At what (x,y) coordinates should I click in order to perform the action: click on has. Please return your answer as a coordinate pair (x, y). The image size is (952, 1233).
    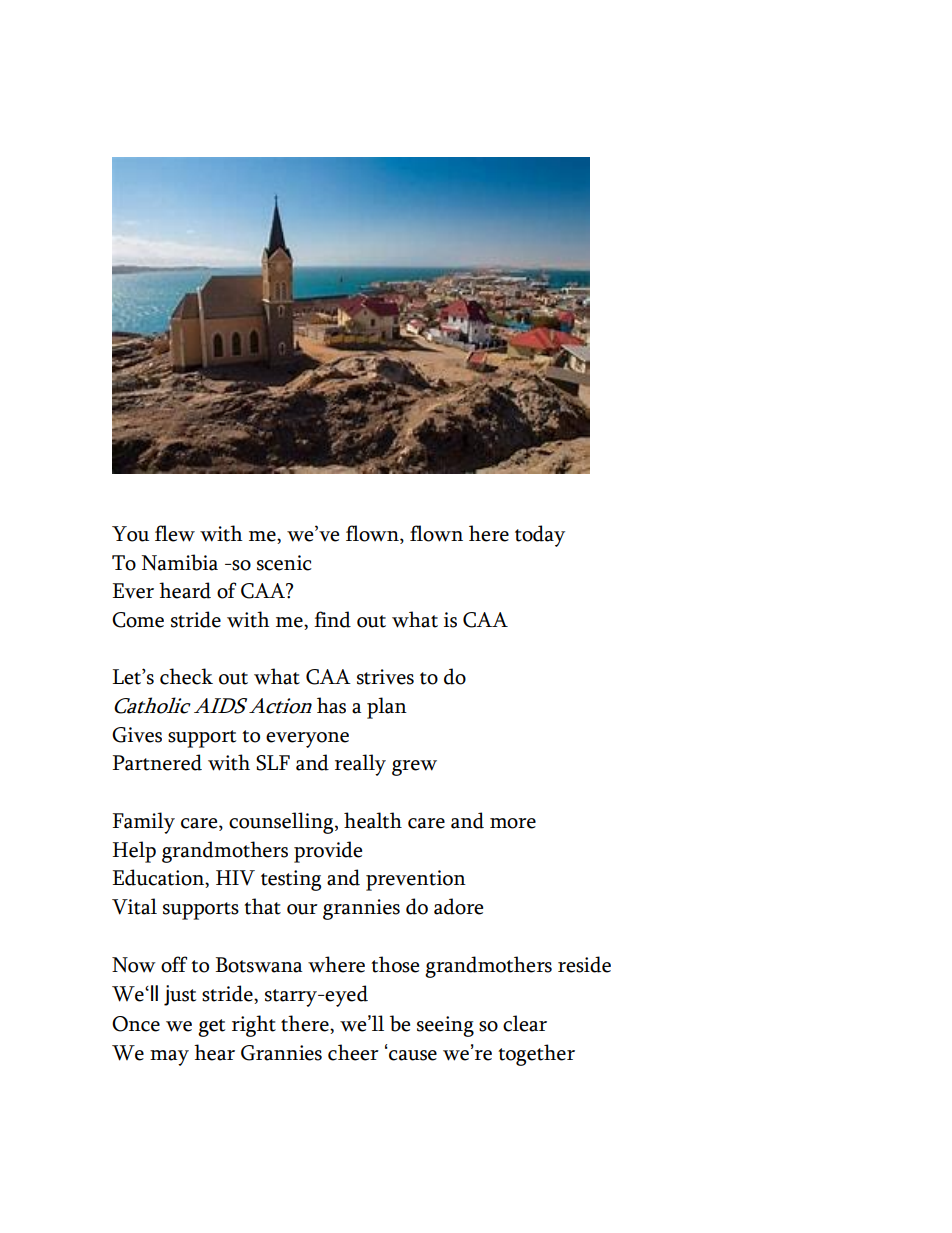
    Looking at the image, I should click on (331, 705).
